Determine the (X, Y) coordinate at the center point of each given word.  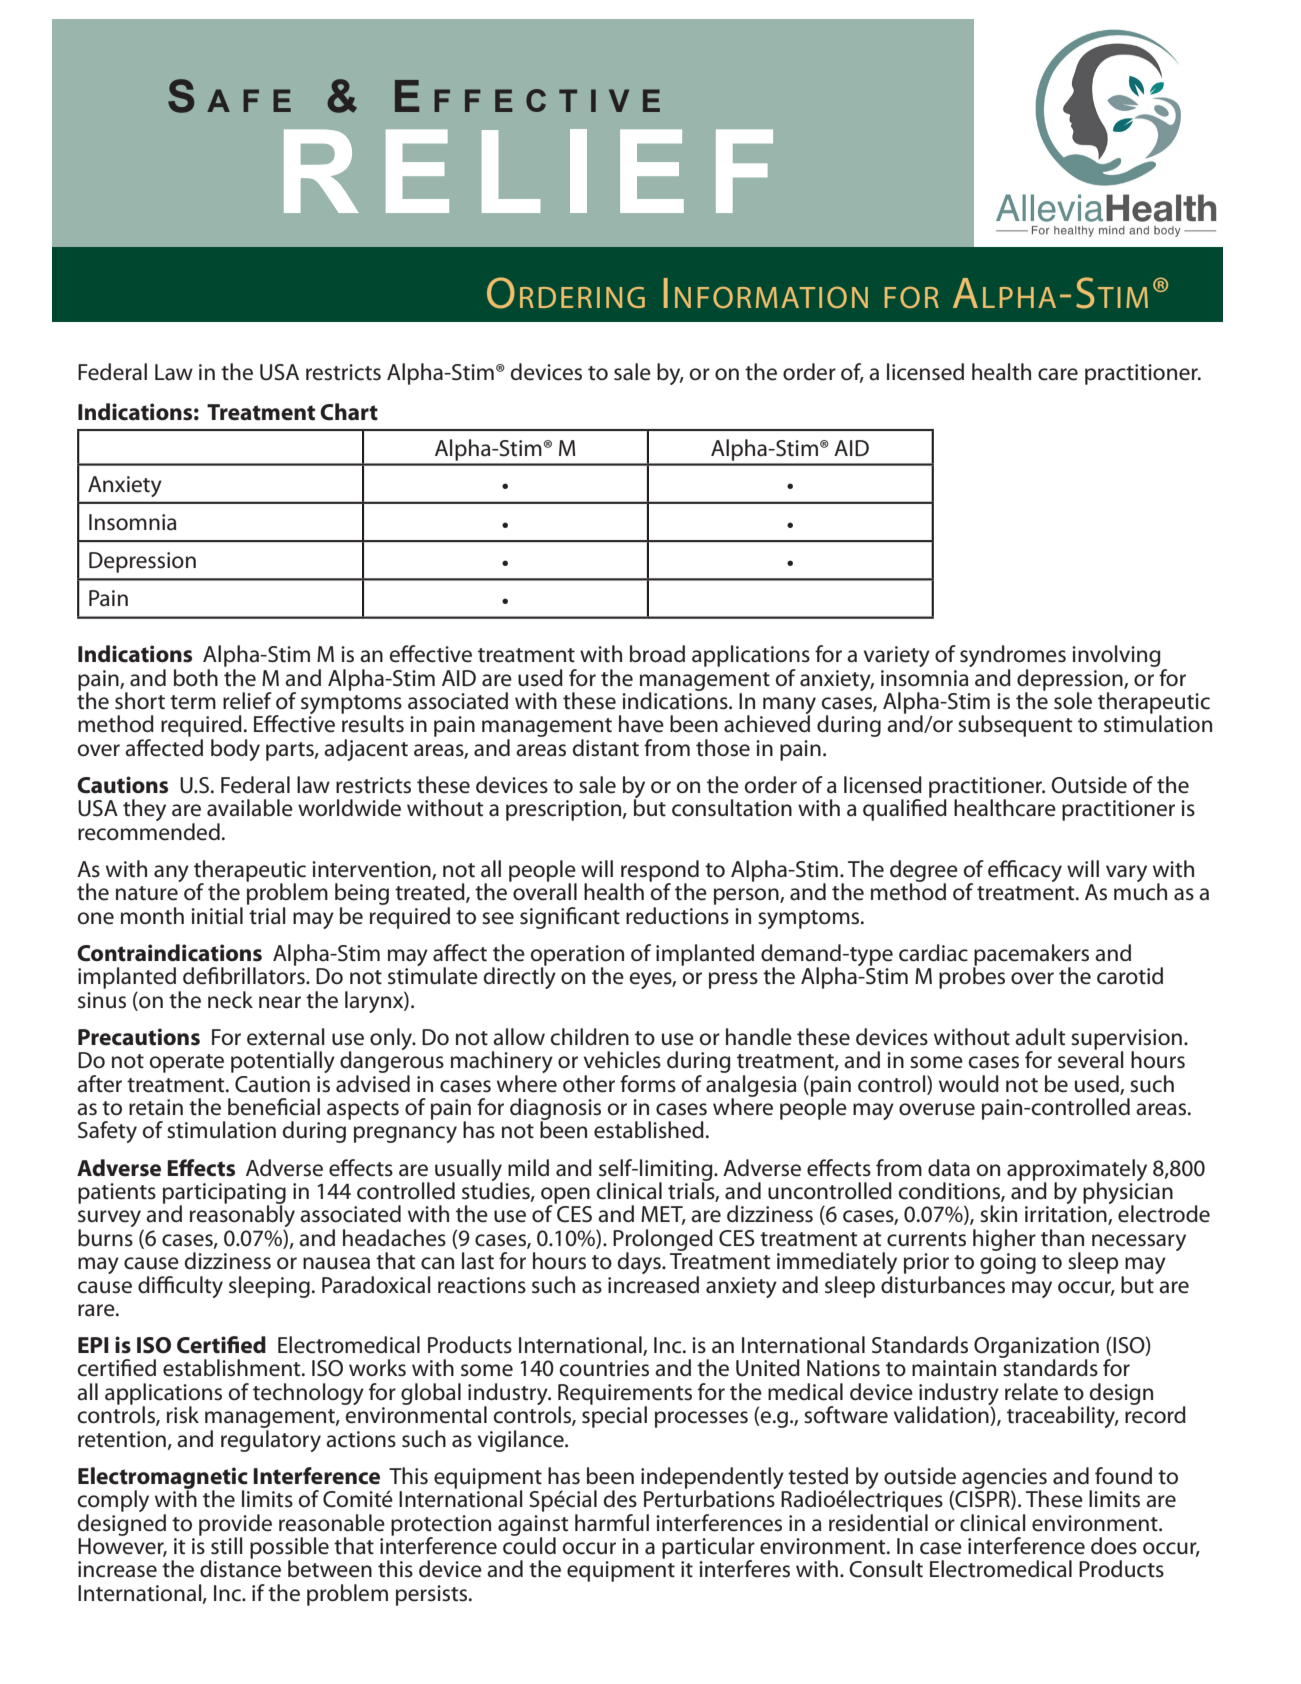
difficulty (180, 1287)
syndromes (1013, 657)
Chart (349, 412)
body (235, 750)
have (641, 724)
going (1008, 1263)
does (1114, 1546)
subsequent (1015, 726)
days (640, 1263)
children (590, 1037)
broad (657, 654)
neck (230, 1000)
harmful (612, 1523)
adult (1040, 1037)
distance (240, 1568)
